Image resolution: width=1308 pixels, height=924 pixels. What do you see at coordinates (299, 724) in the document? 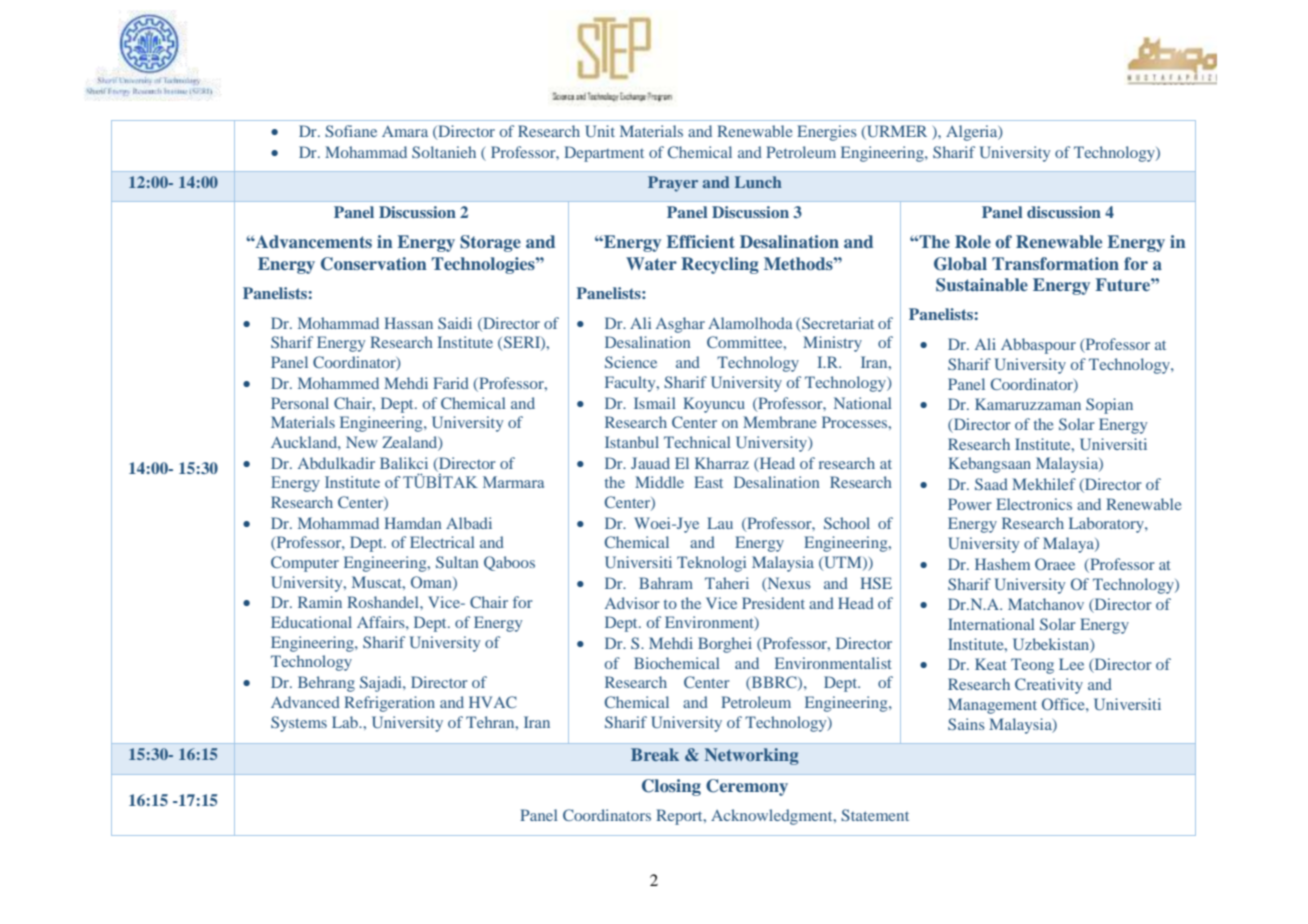
I see `Systems` at bounding box center [299, 724].
